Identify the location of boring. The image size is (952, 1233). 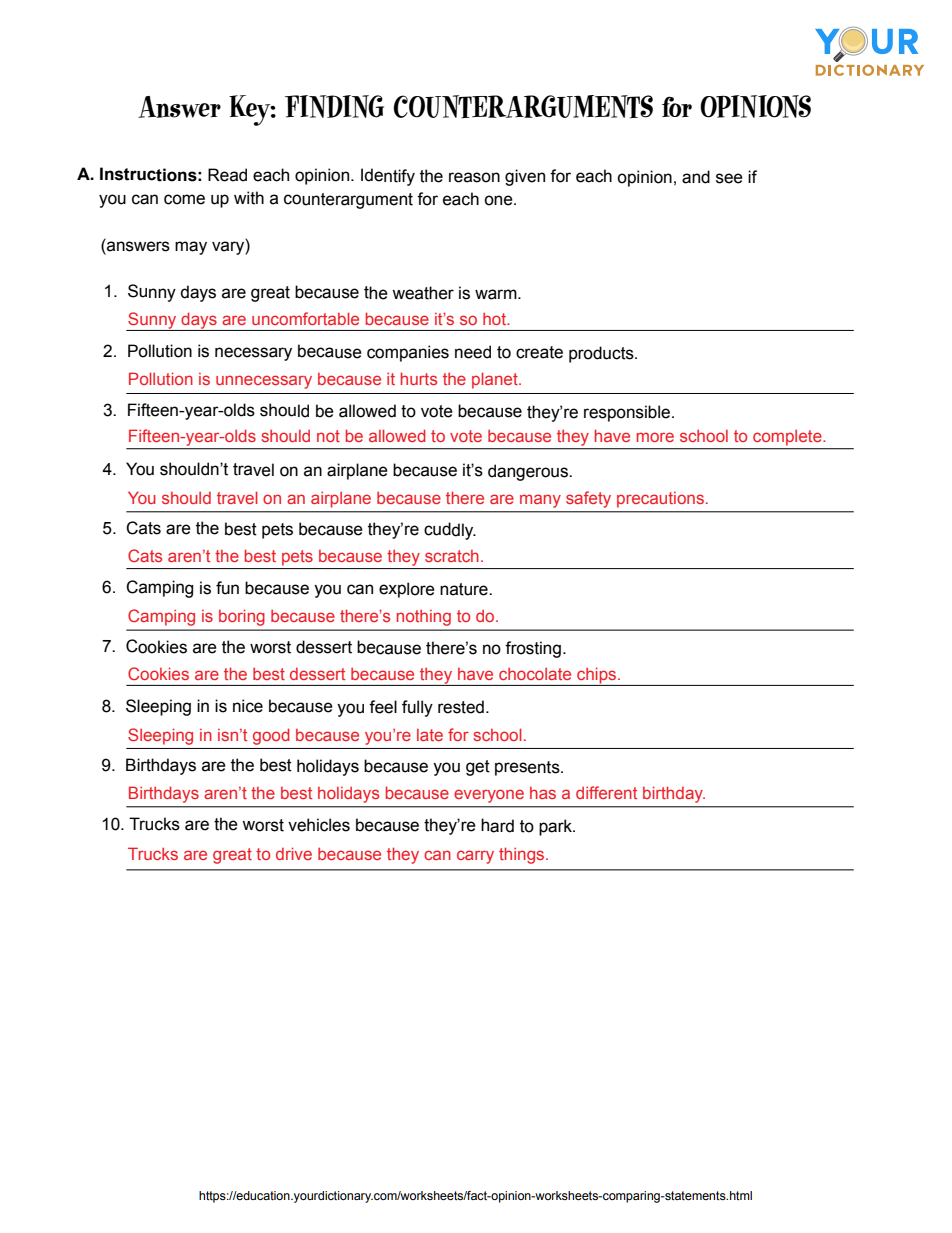
(242, 617).
